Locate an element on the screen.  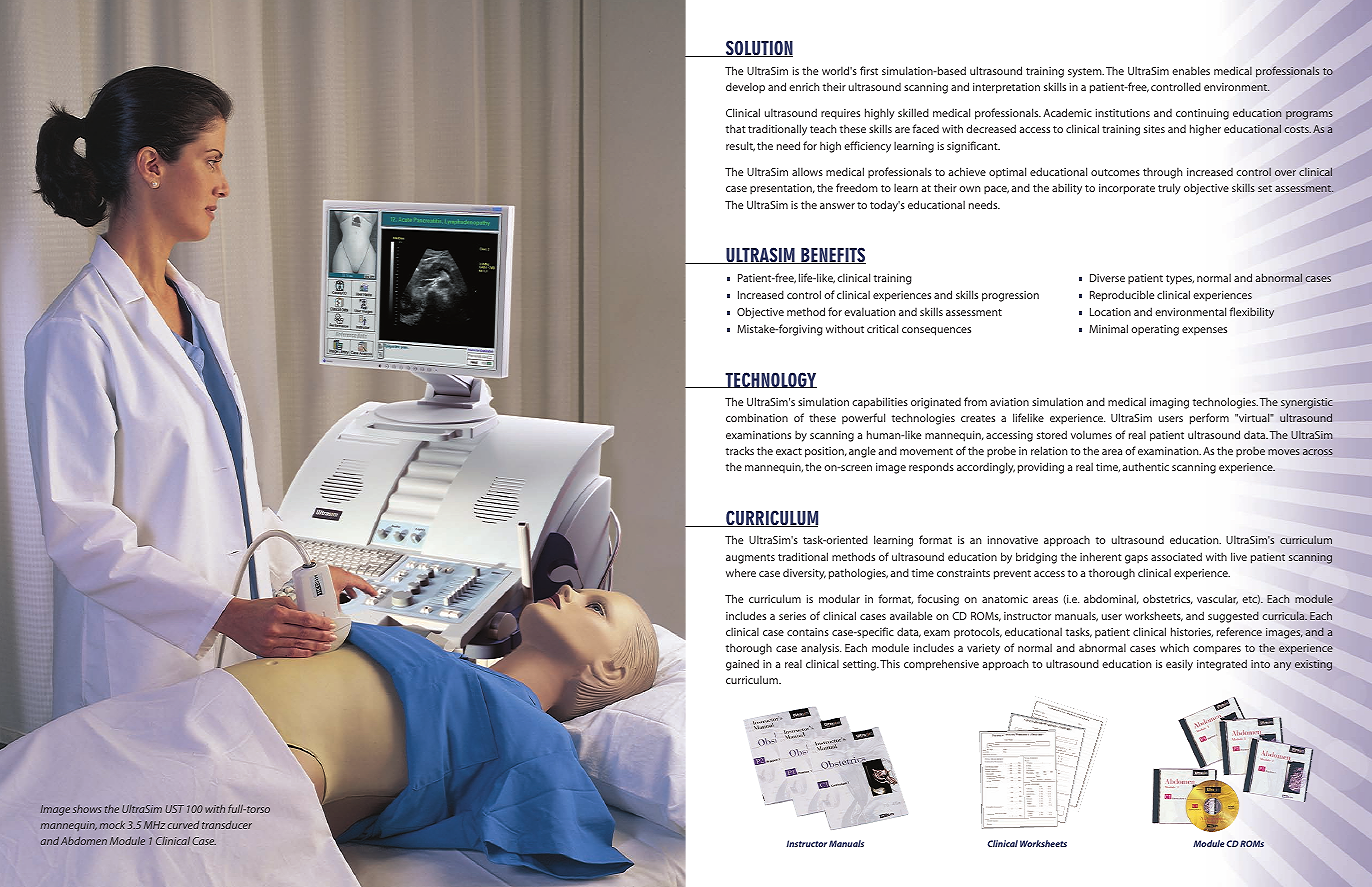
exact is located at coordinates (789, 451).
